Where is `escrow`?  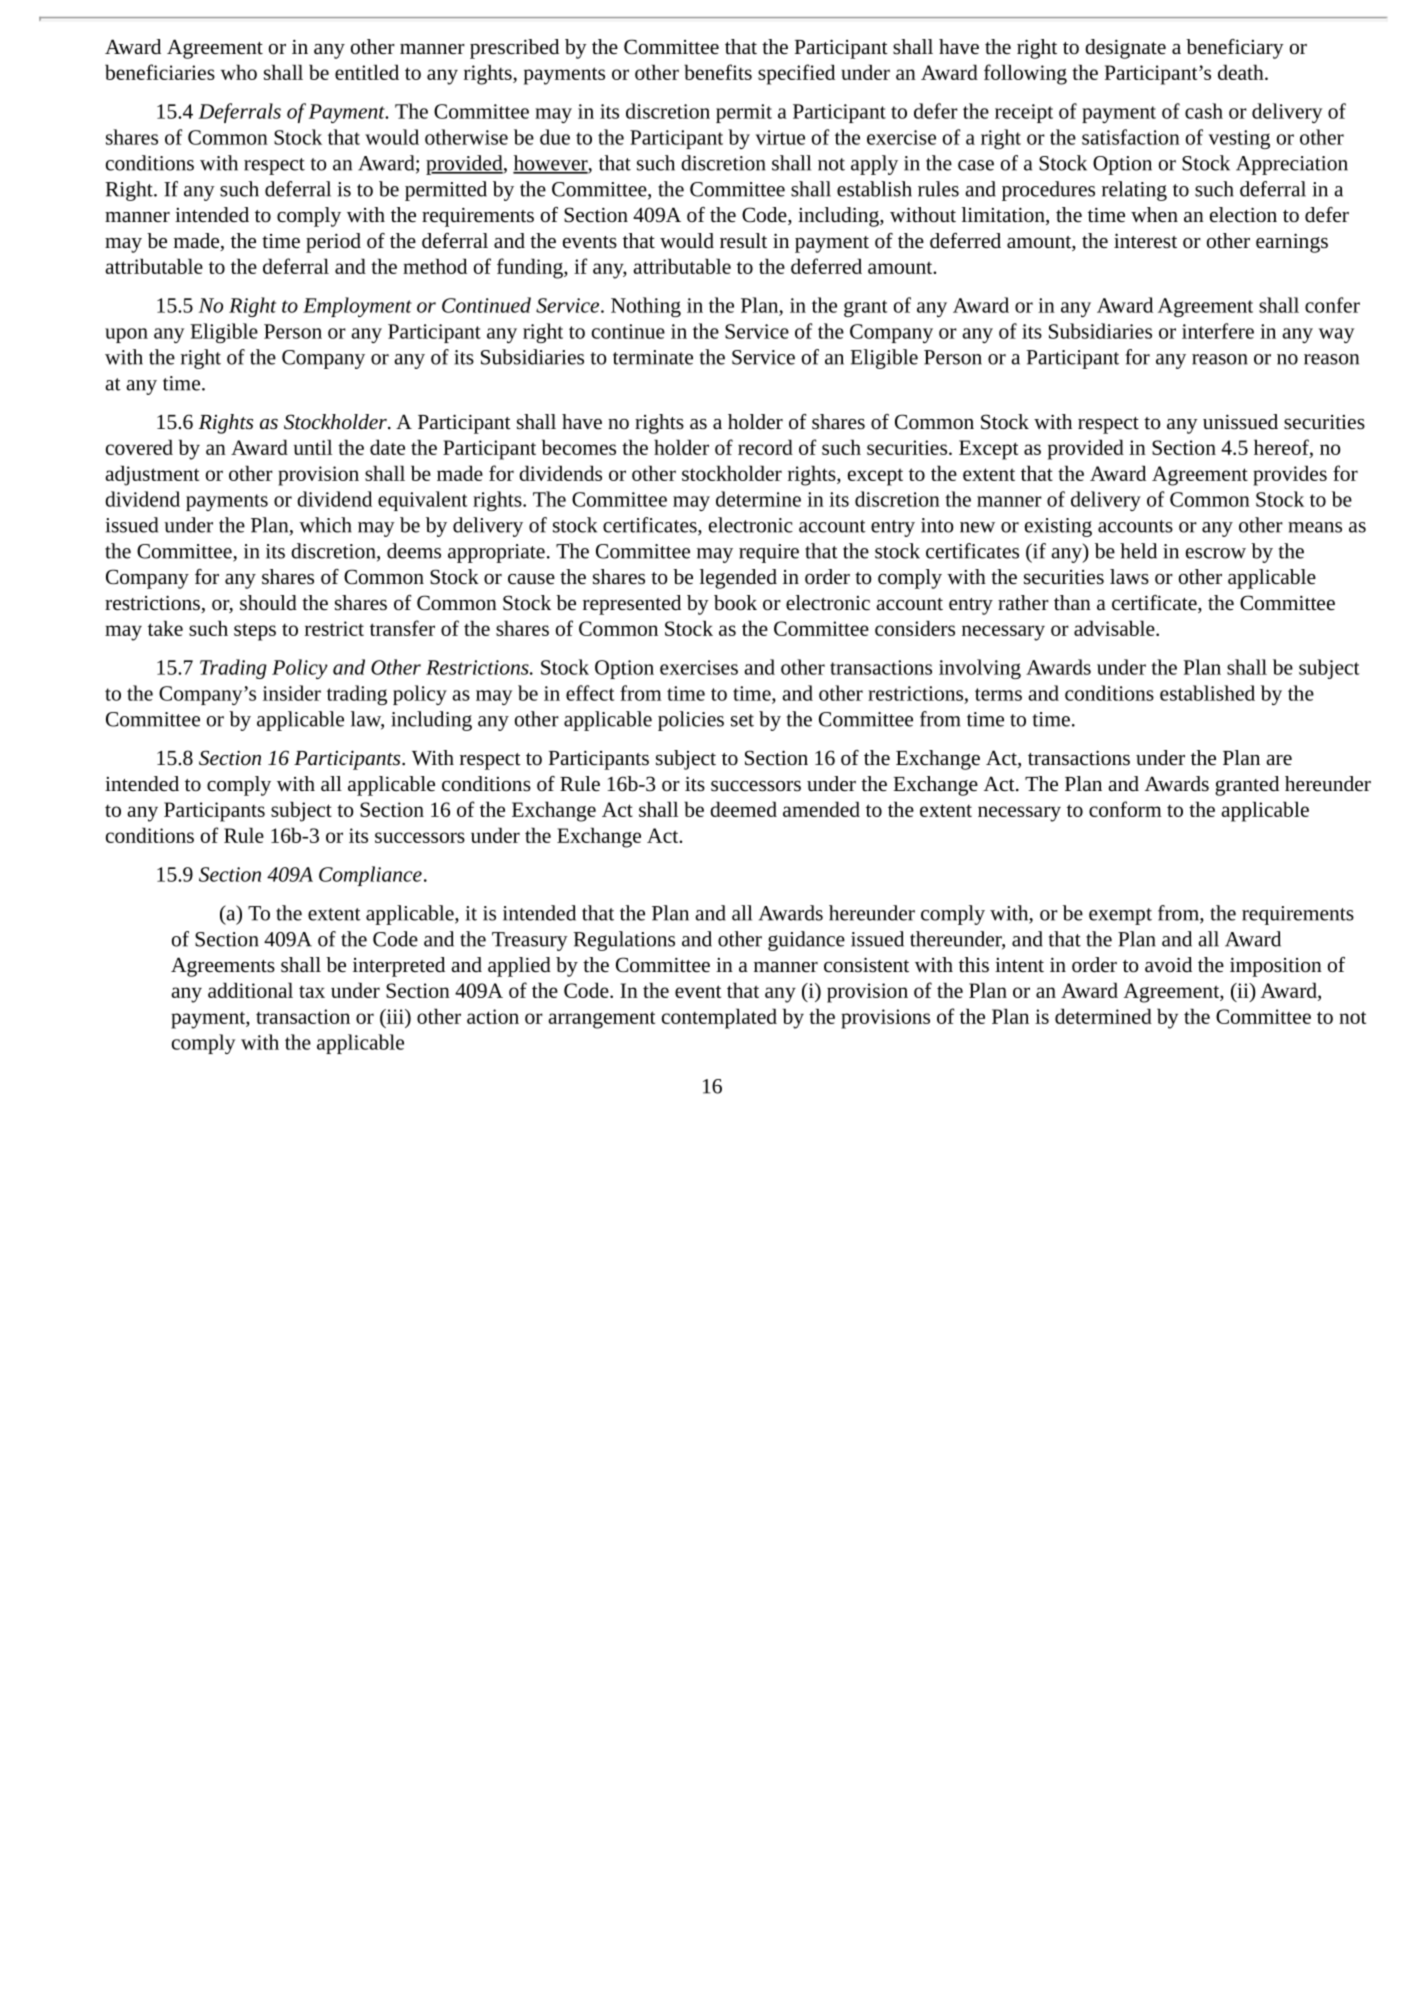 escrow is located at coordinates (1216, 553).
